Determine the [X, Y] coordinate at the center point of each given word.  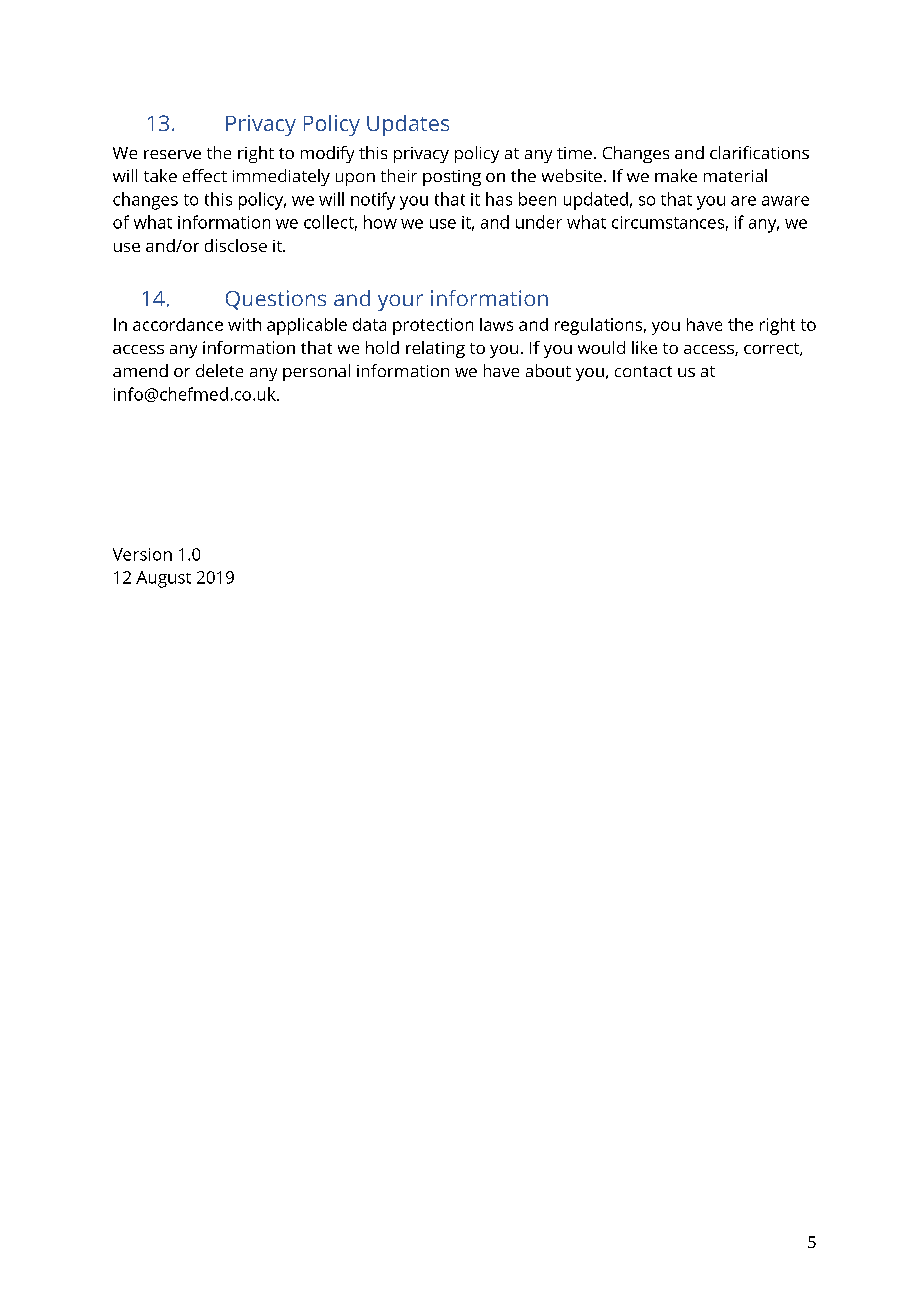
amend [140, 370]
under [539, 222]
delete [219, 370]
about [548, 370]
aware [785, 201]
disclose [236, 245]
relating [435, 349]
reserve [172, 154]
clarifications [759, 152]
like [644, 347]
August [163, 579]
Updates [408, 125]
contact [643, 371]
